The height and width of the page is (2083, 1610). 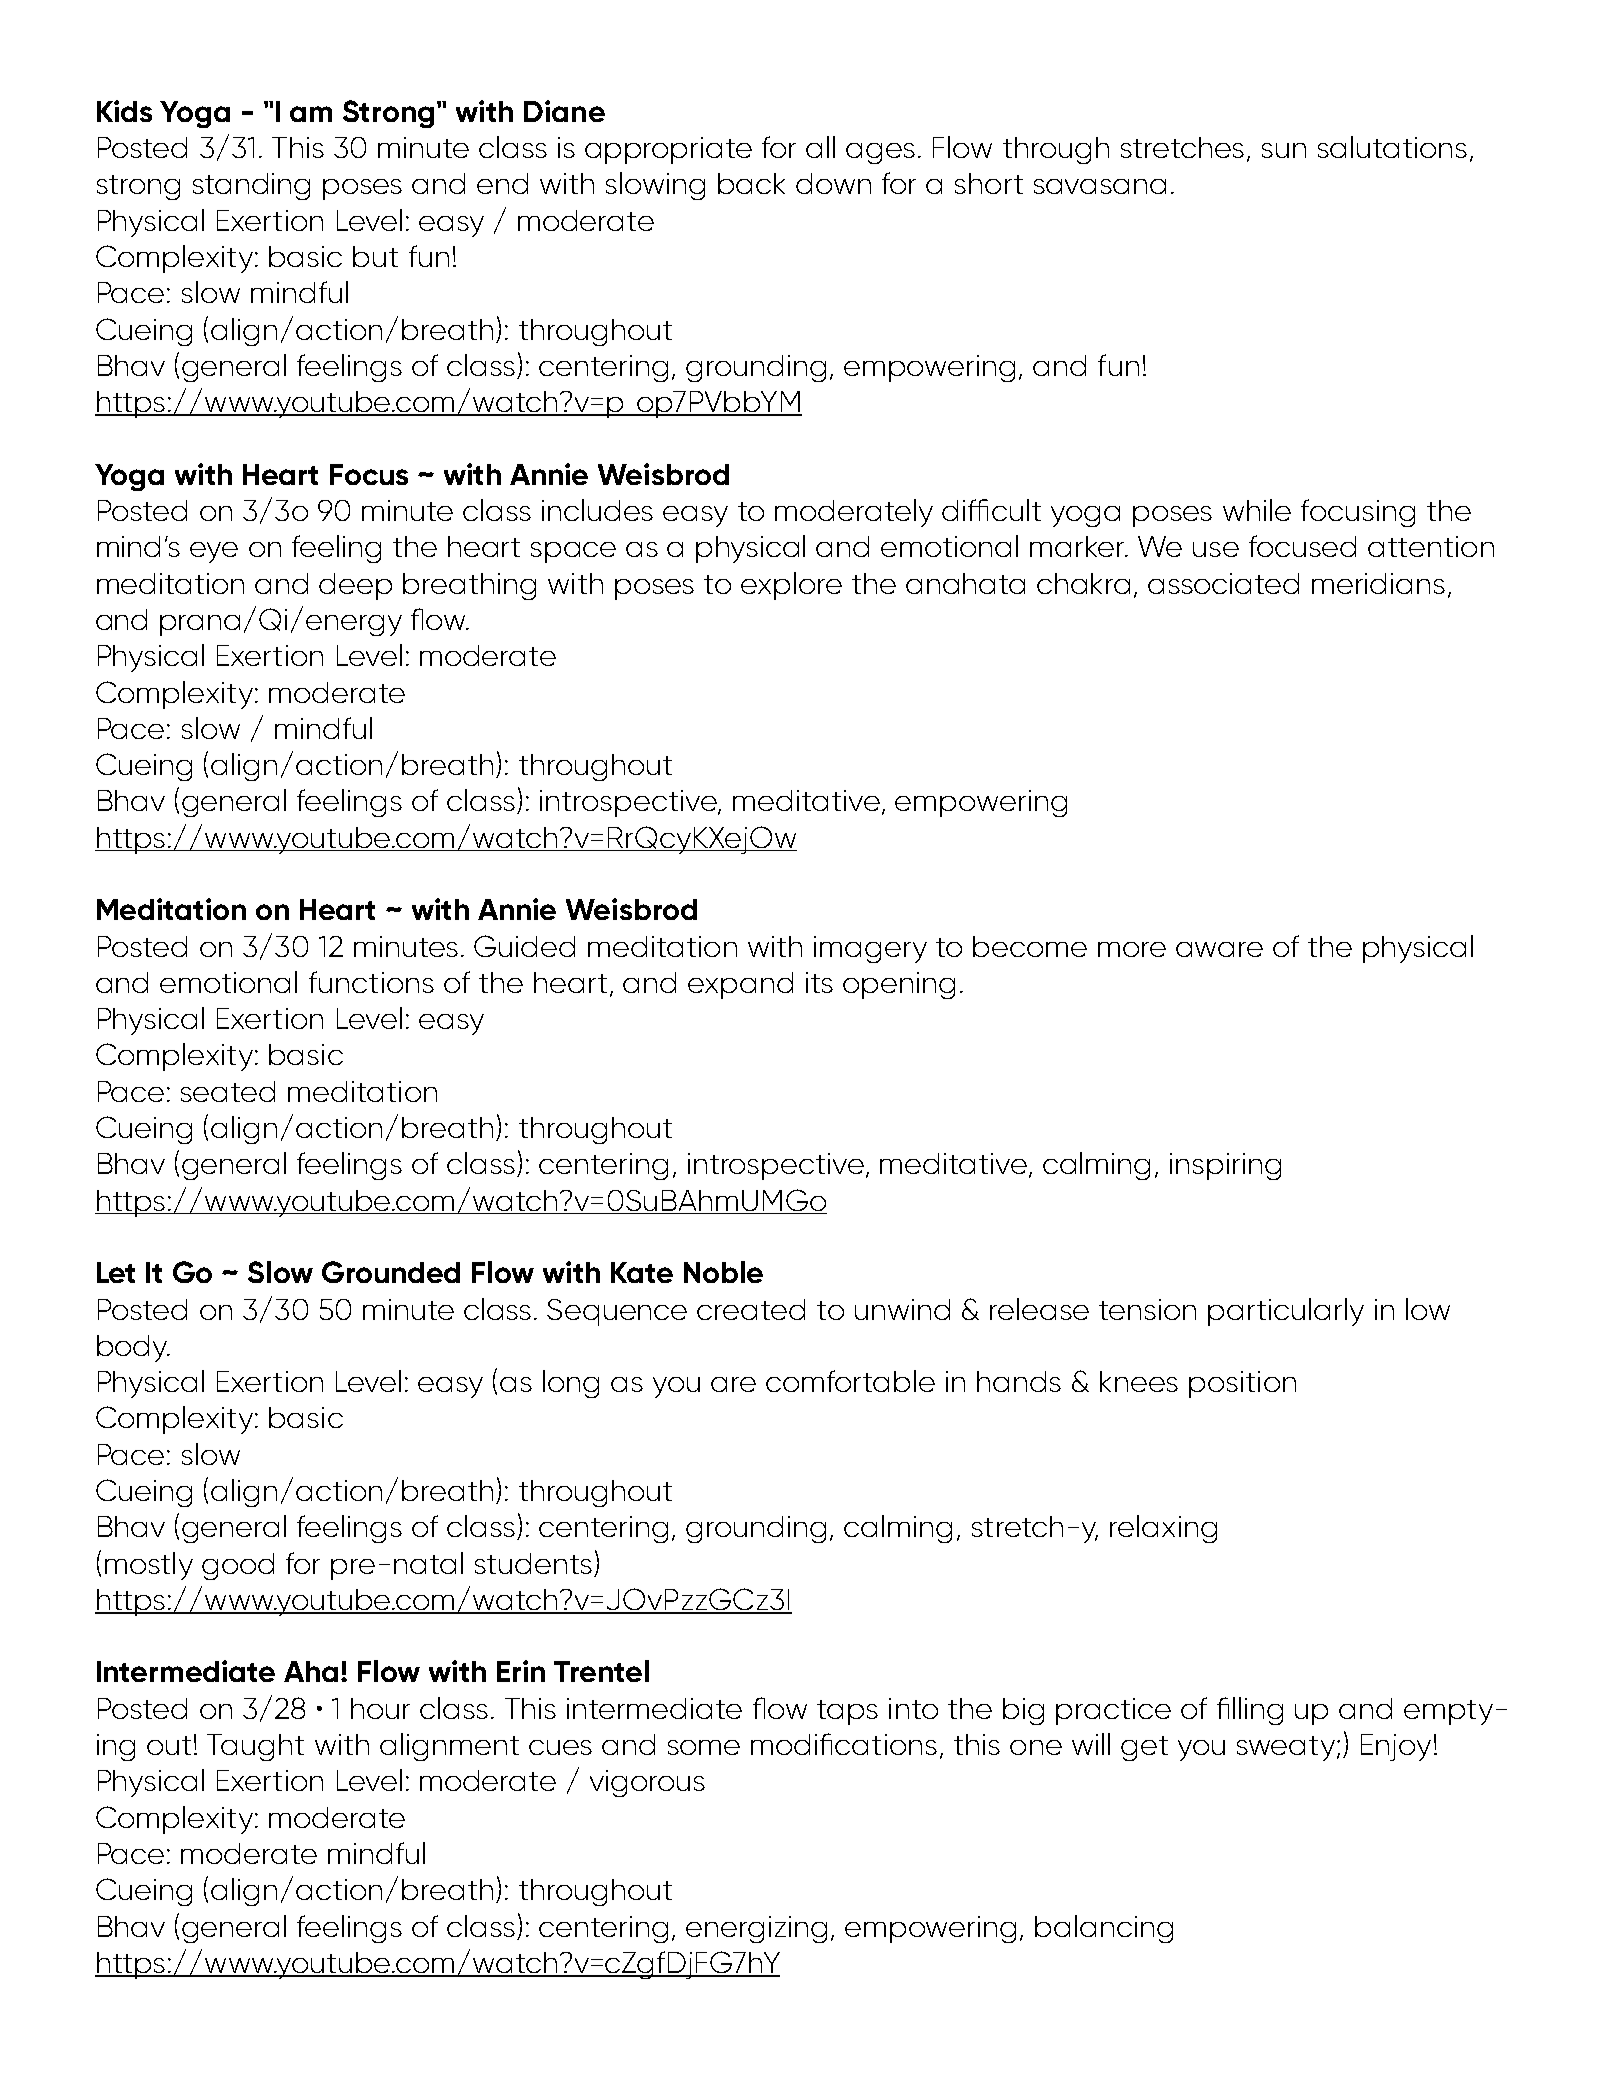 What do you see at coordinates (740, 985) in the page?
I see `expand` at bounding box center [740, 985].
